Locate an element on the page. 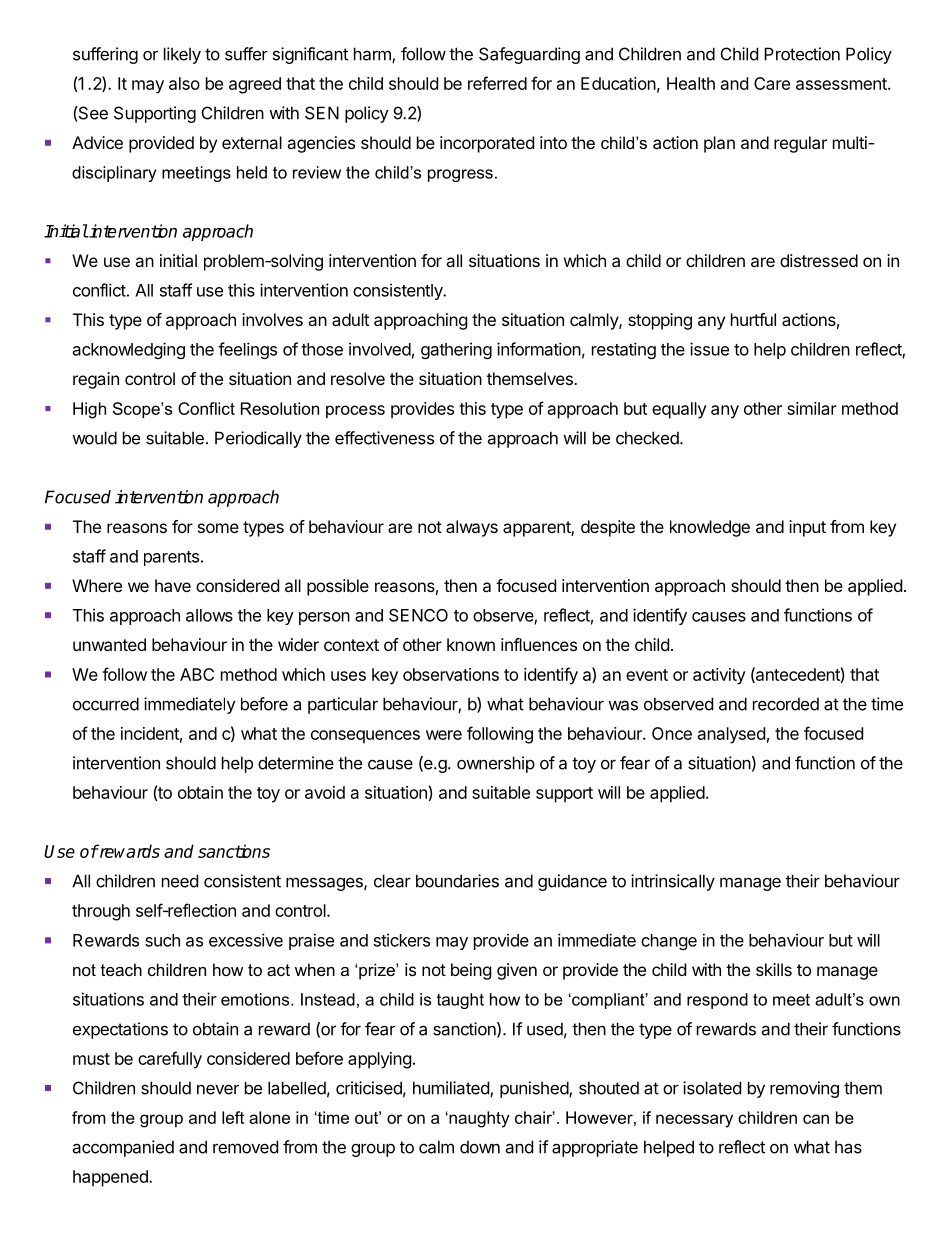  some is located at coordinates (218, 528).
